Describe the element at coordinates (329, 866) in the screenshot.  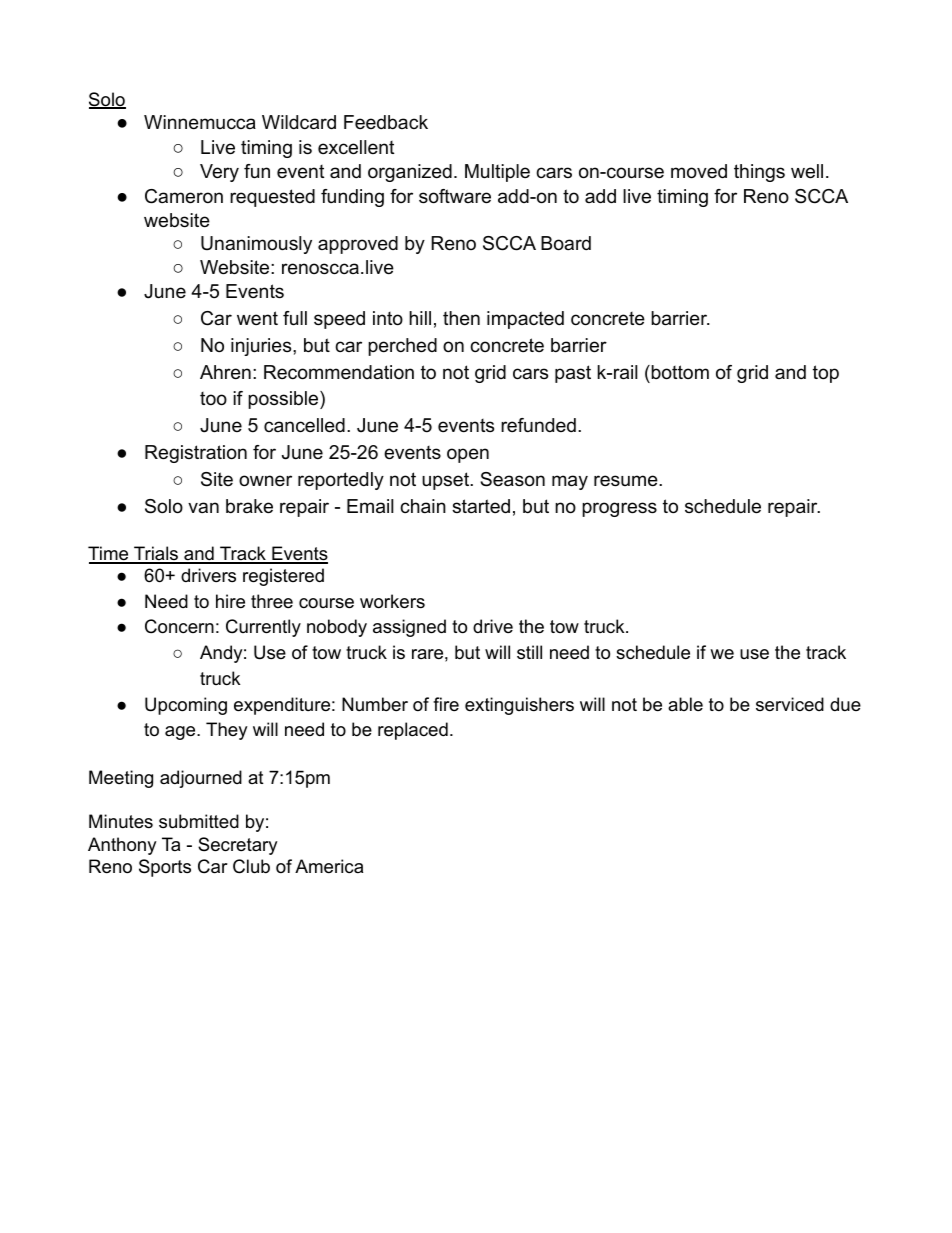
I see `America` at that location.
